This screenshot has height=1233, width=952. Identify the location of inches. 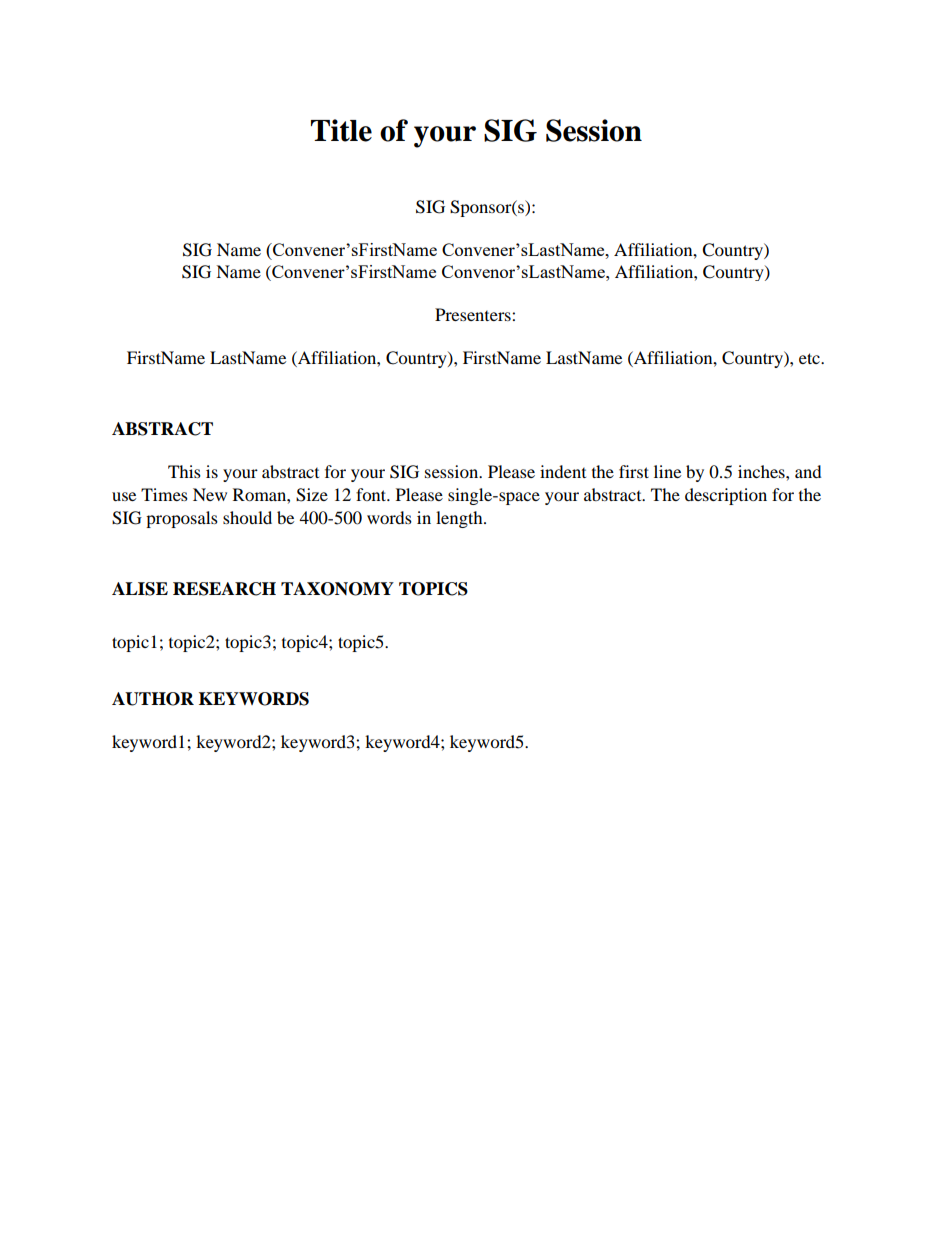
(762, 471).
